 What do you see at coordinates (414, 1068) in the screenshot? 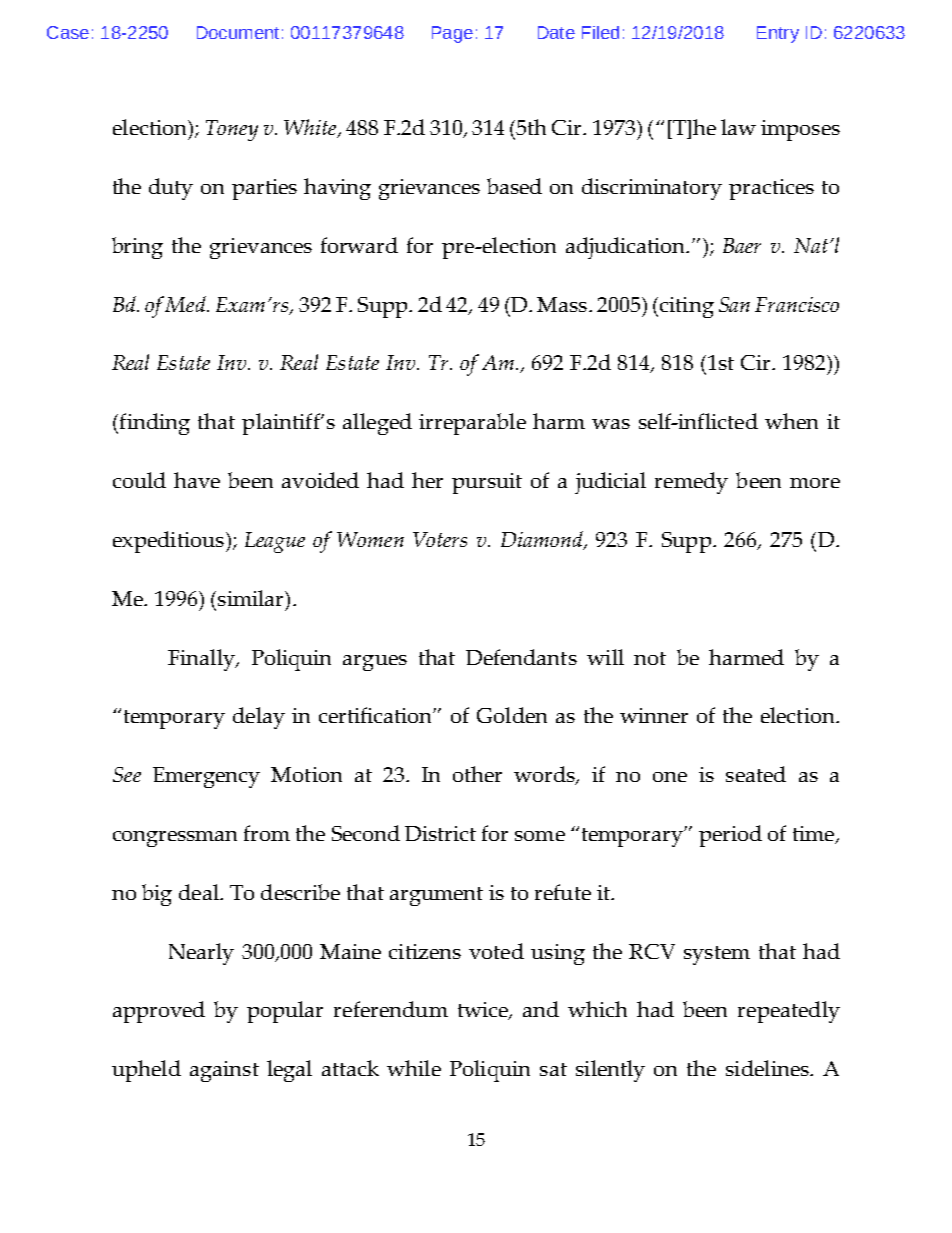
I see `while` at bounding box center [414, 1068].
